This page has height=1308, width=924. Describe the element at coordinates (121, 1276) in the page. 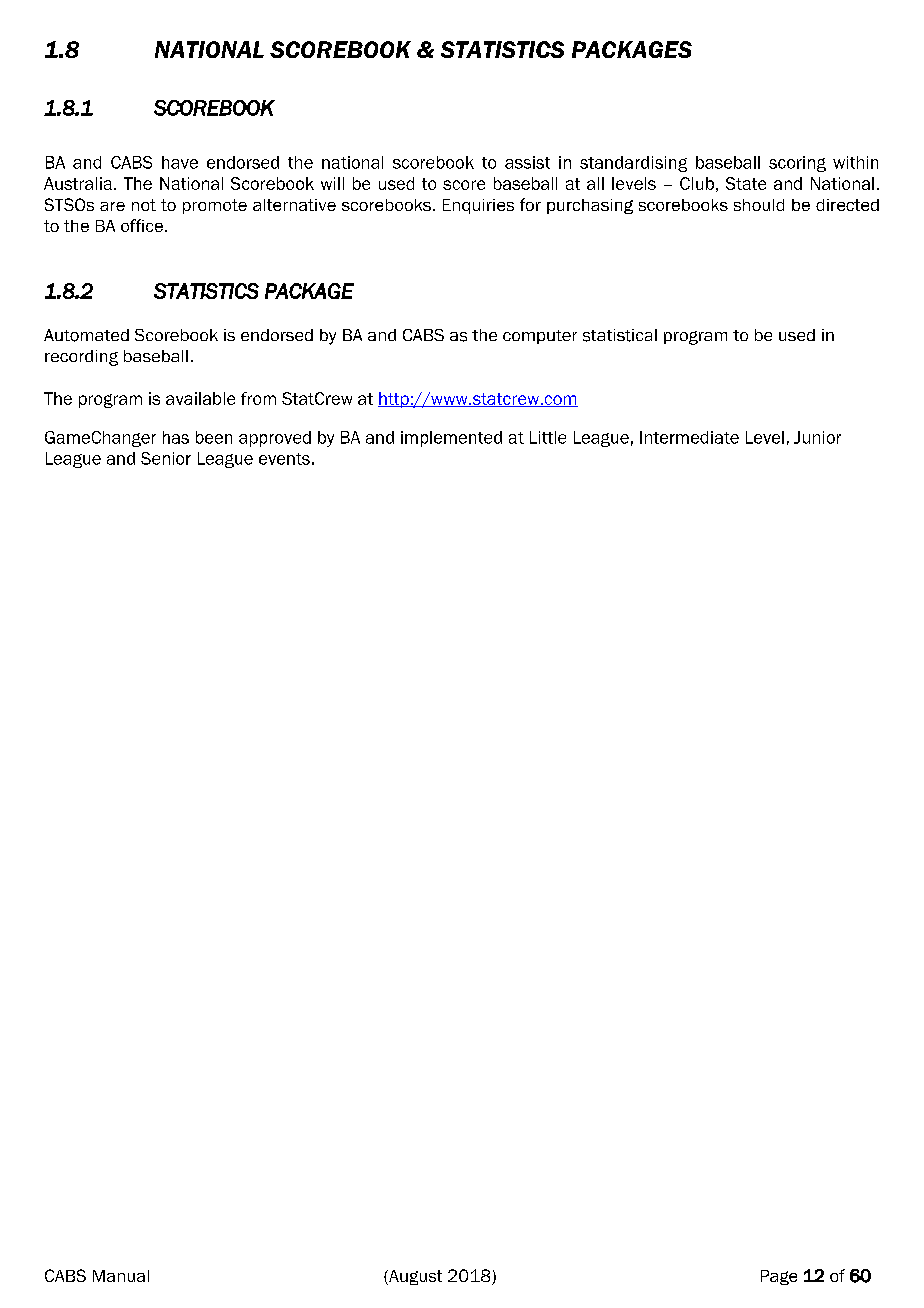

I see `Manual` at that location.
